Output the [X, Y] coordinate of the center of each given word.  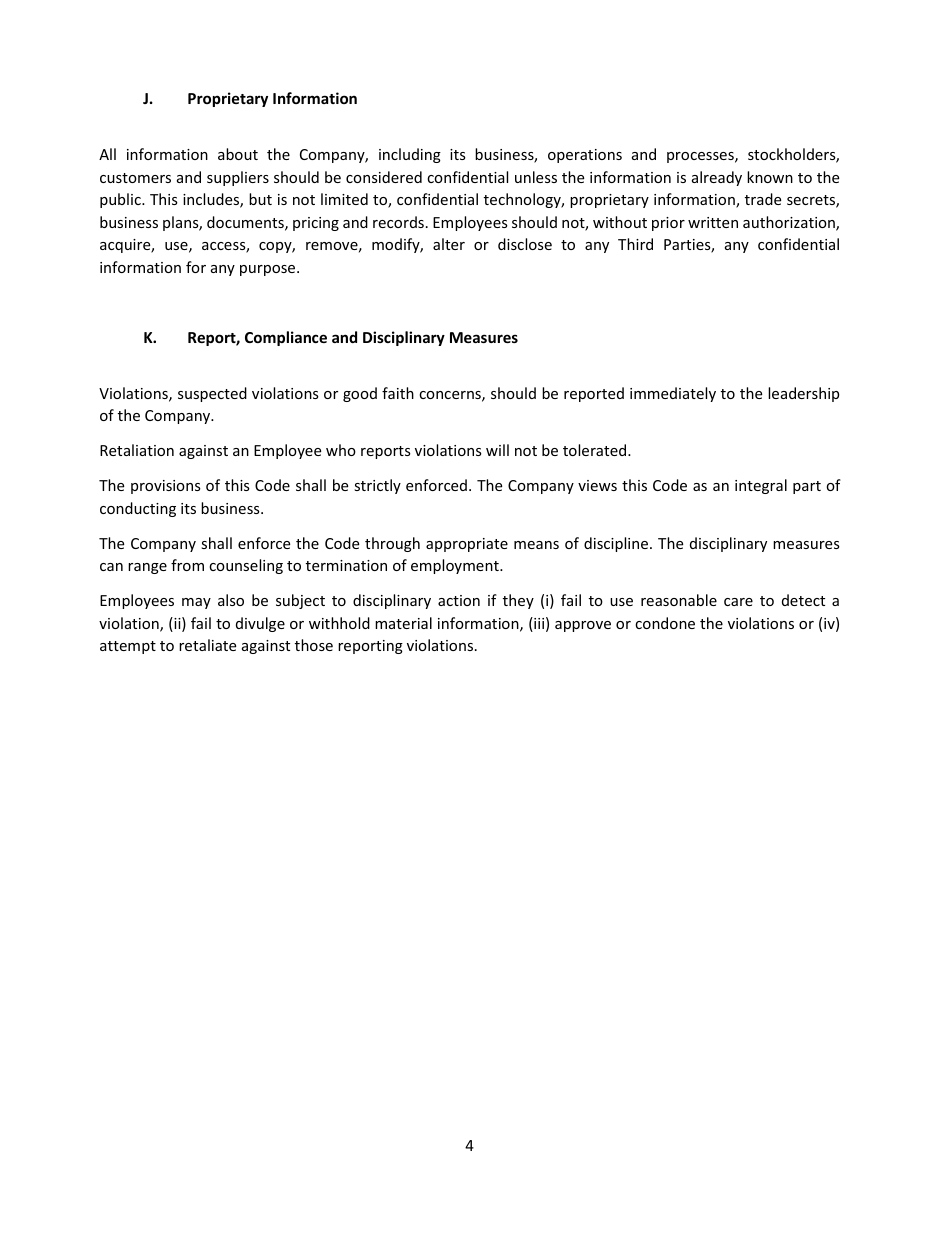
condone [665, 623]
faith [398, 393]
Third [635, 244]
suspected [212, 394]
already [717, 178]
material [403, 623]
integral [761, 486]
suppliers [238, 178]
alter [449, 244]
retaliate [207, 645]
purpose [269, 270]
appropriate [467, 545]
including [410, 155]
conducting [138, 509]
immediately [673, 394]
